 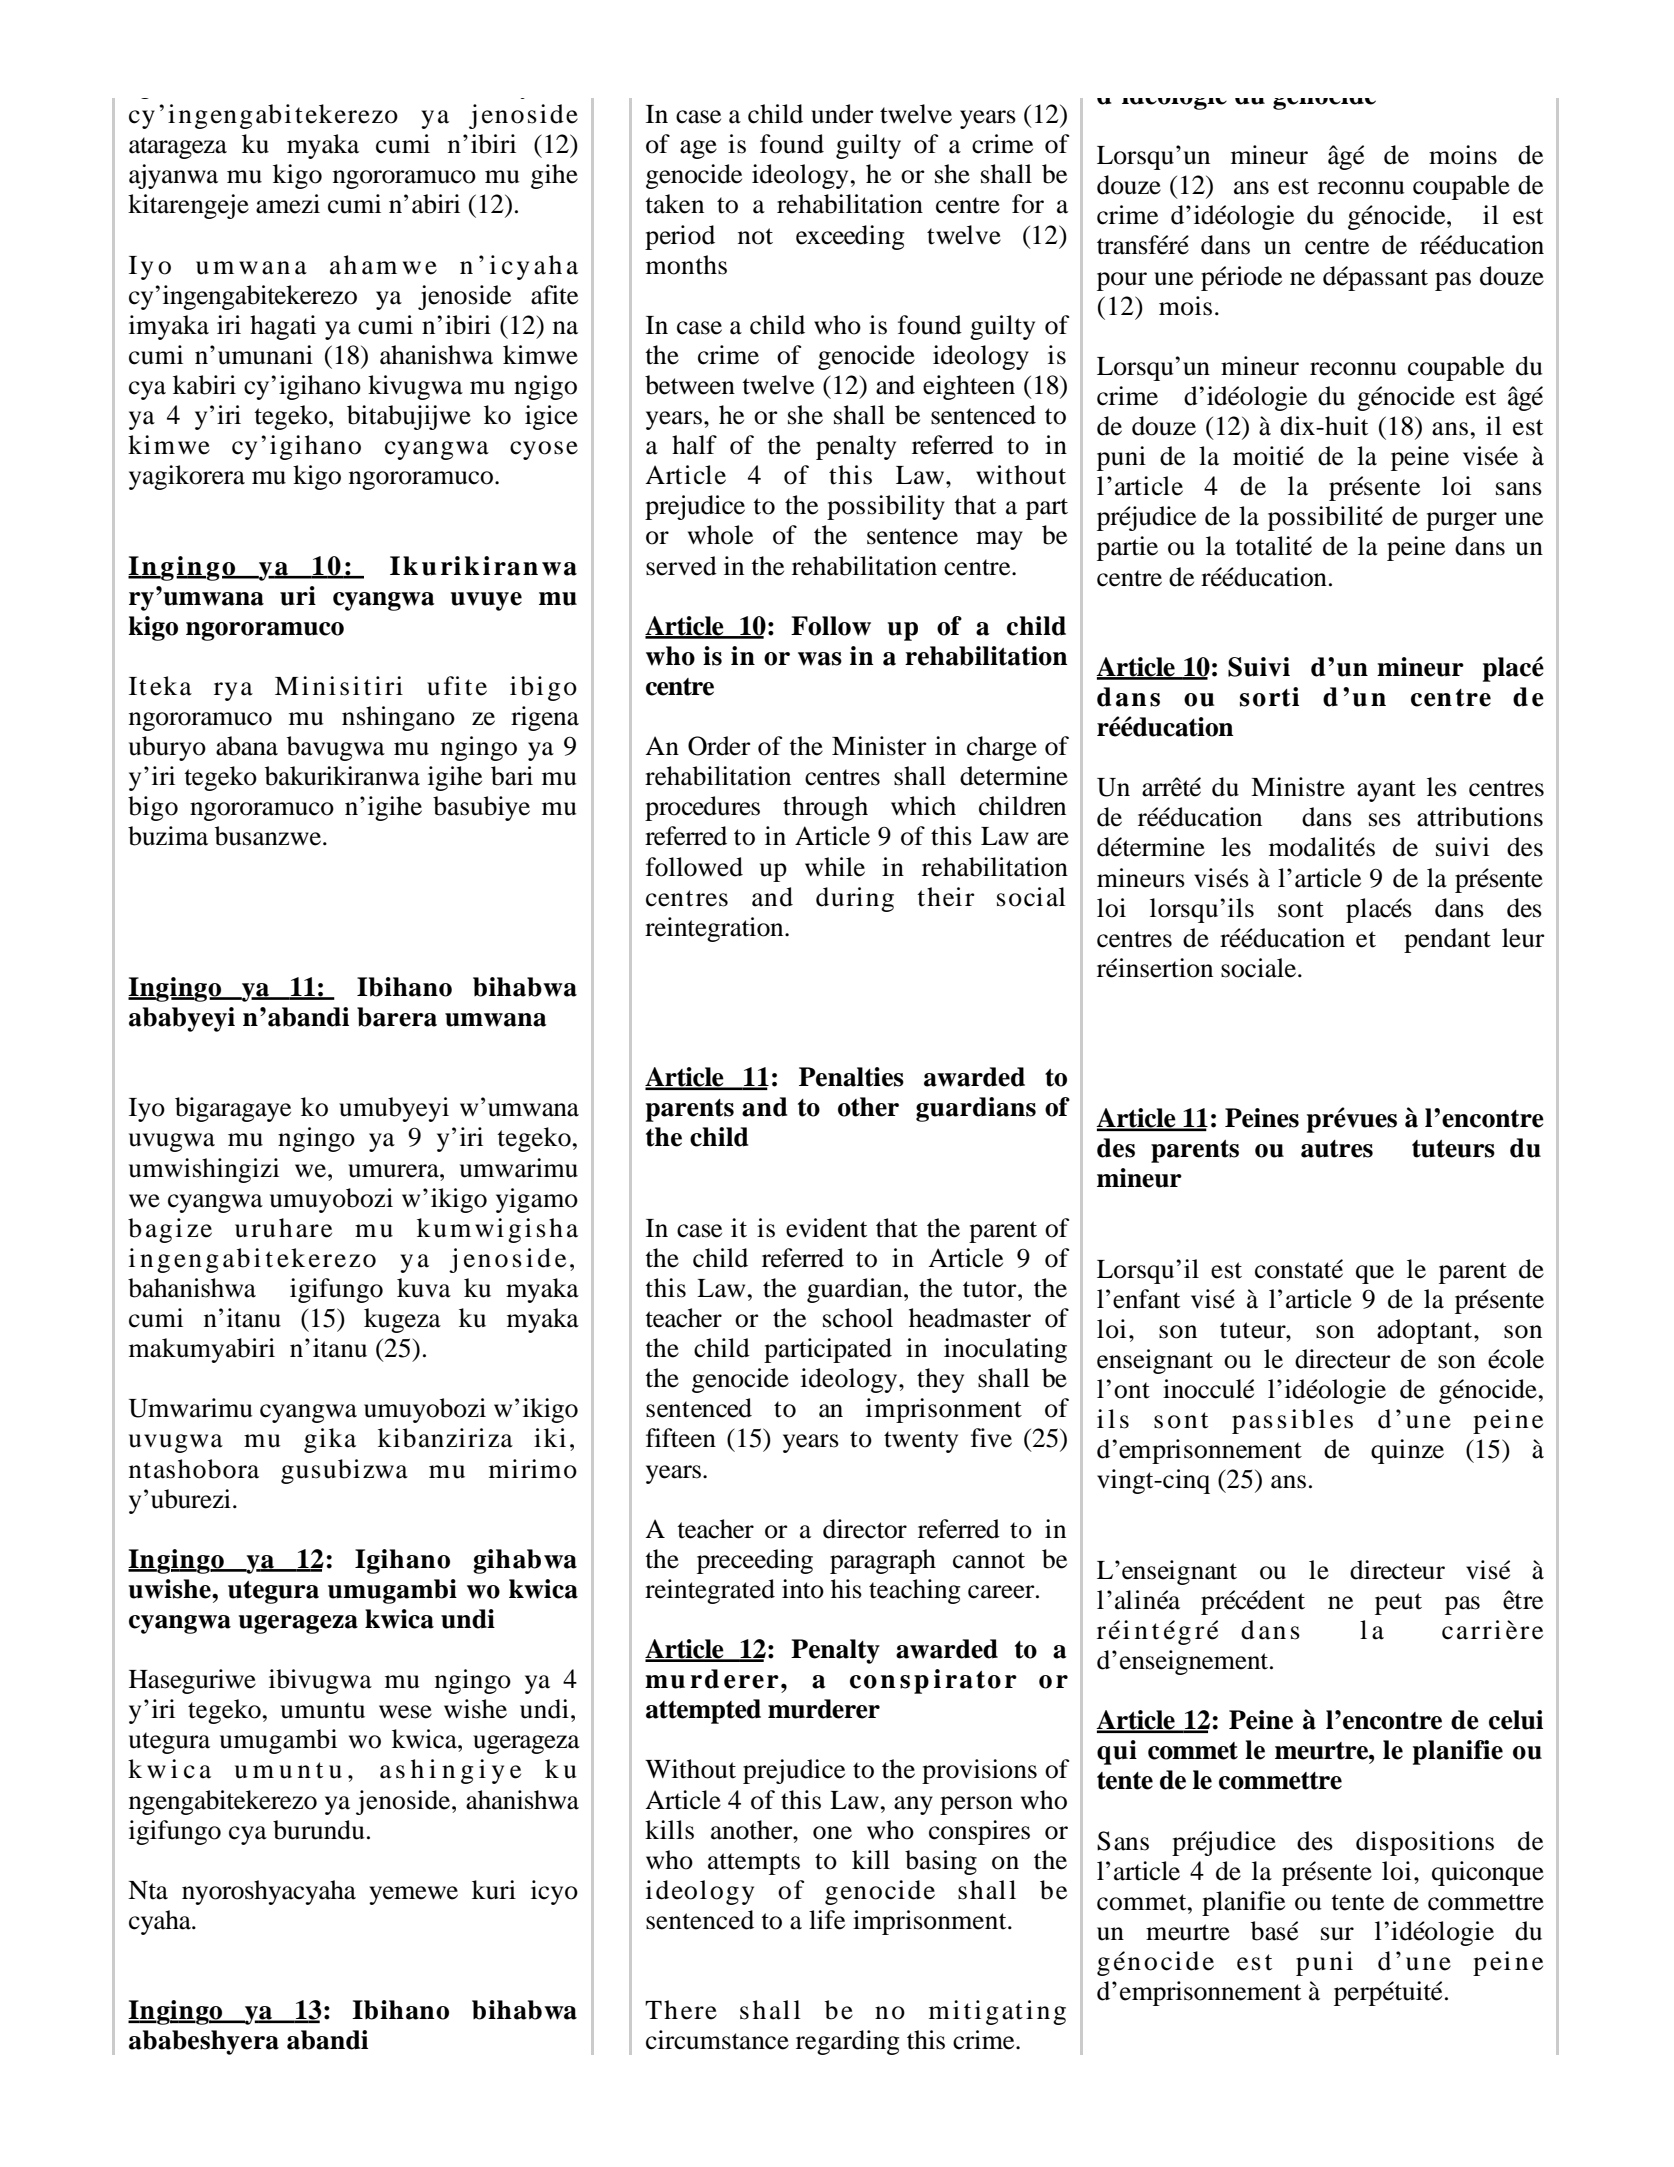 What do you see at coordinates (681, 2010) in the page?
I see `There` at bounding box center [681, 2010].
